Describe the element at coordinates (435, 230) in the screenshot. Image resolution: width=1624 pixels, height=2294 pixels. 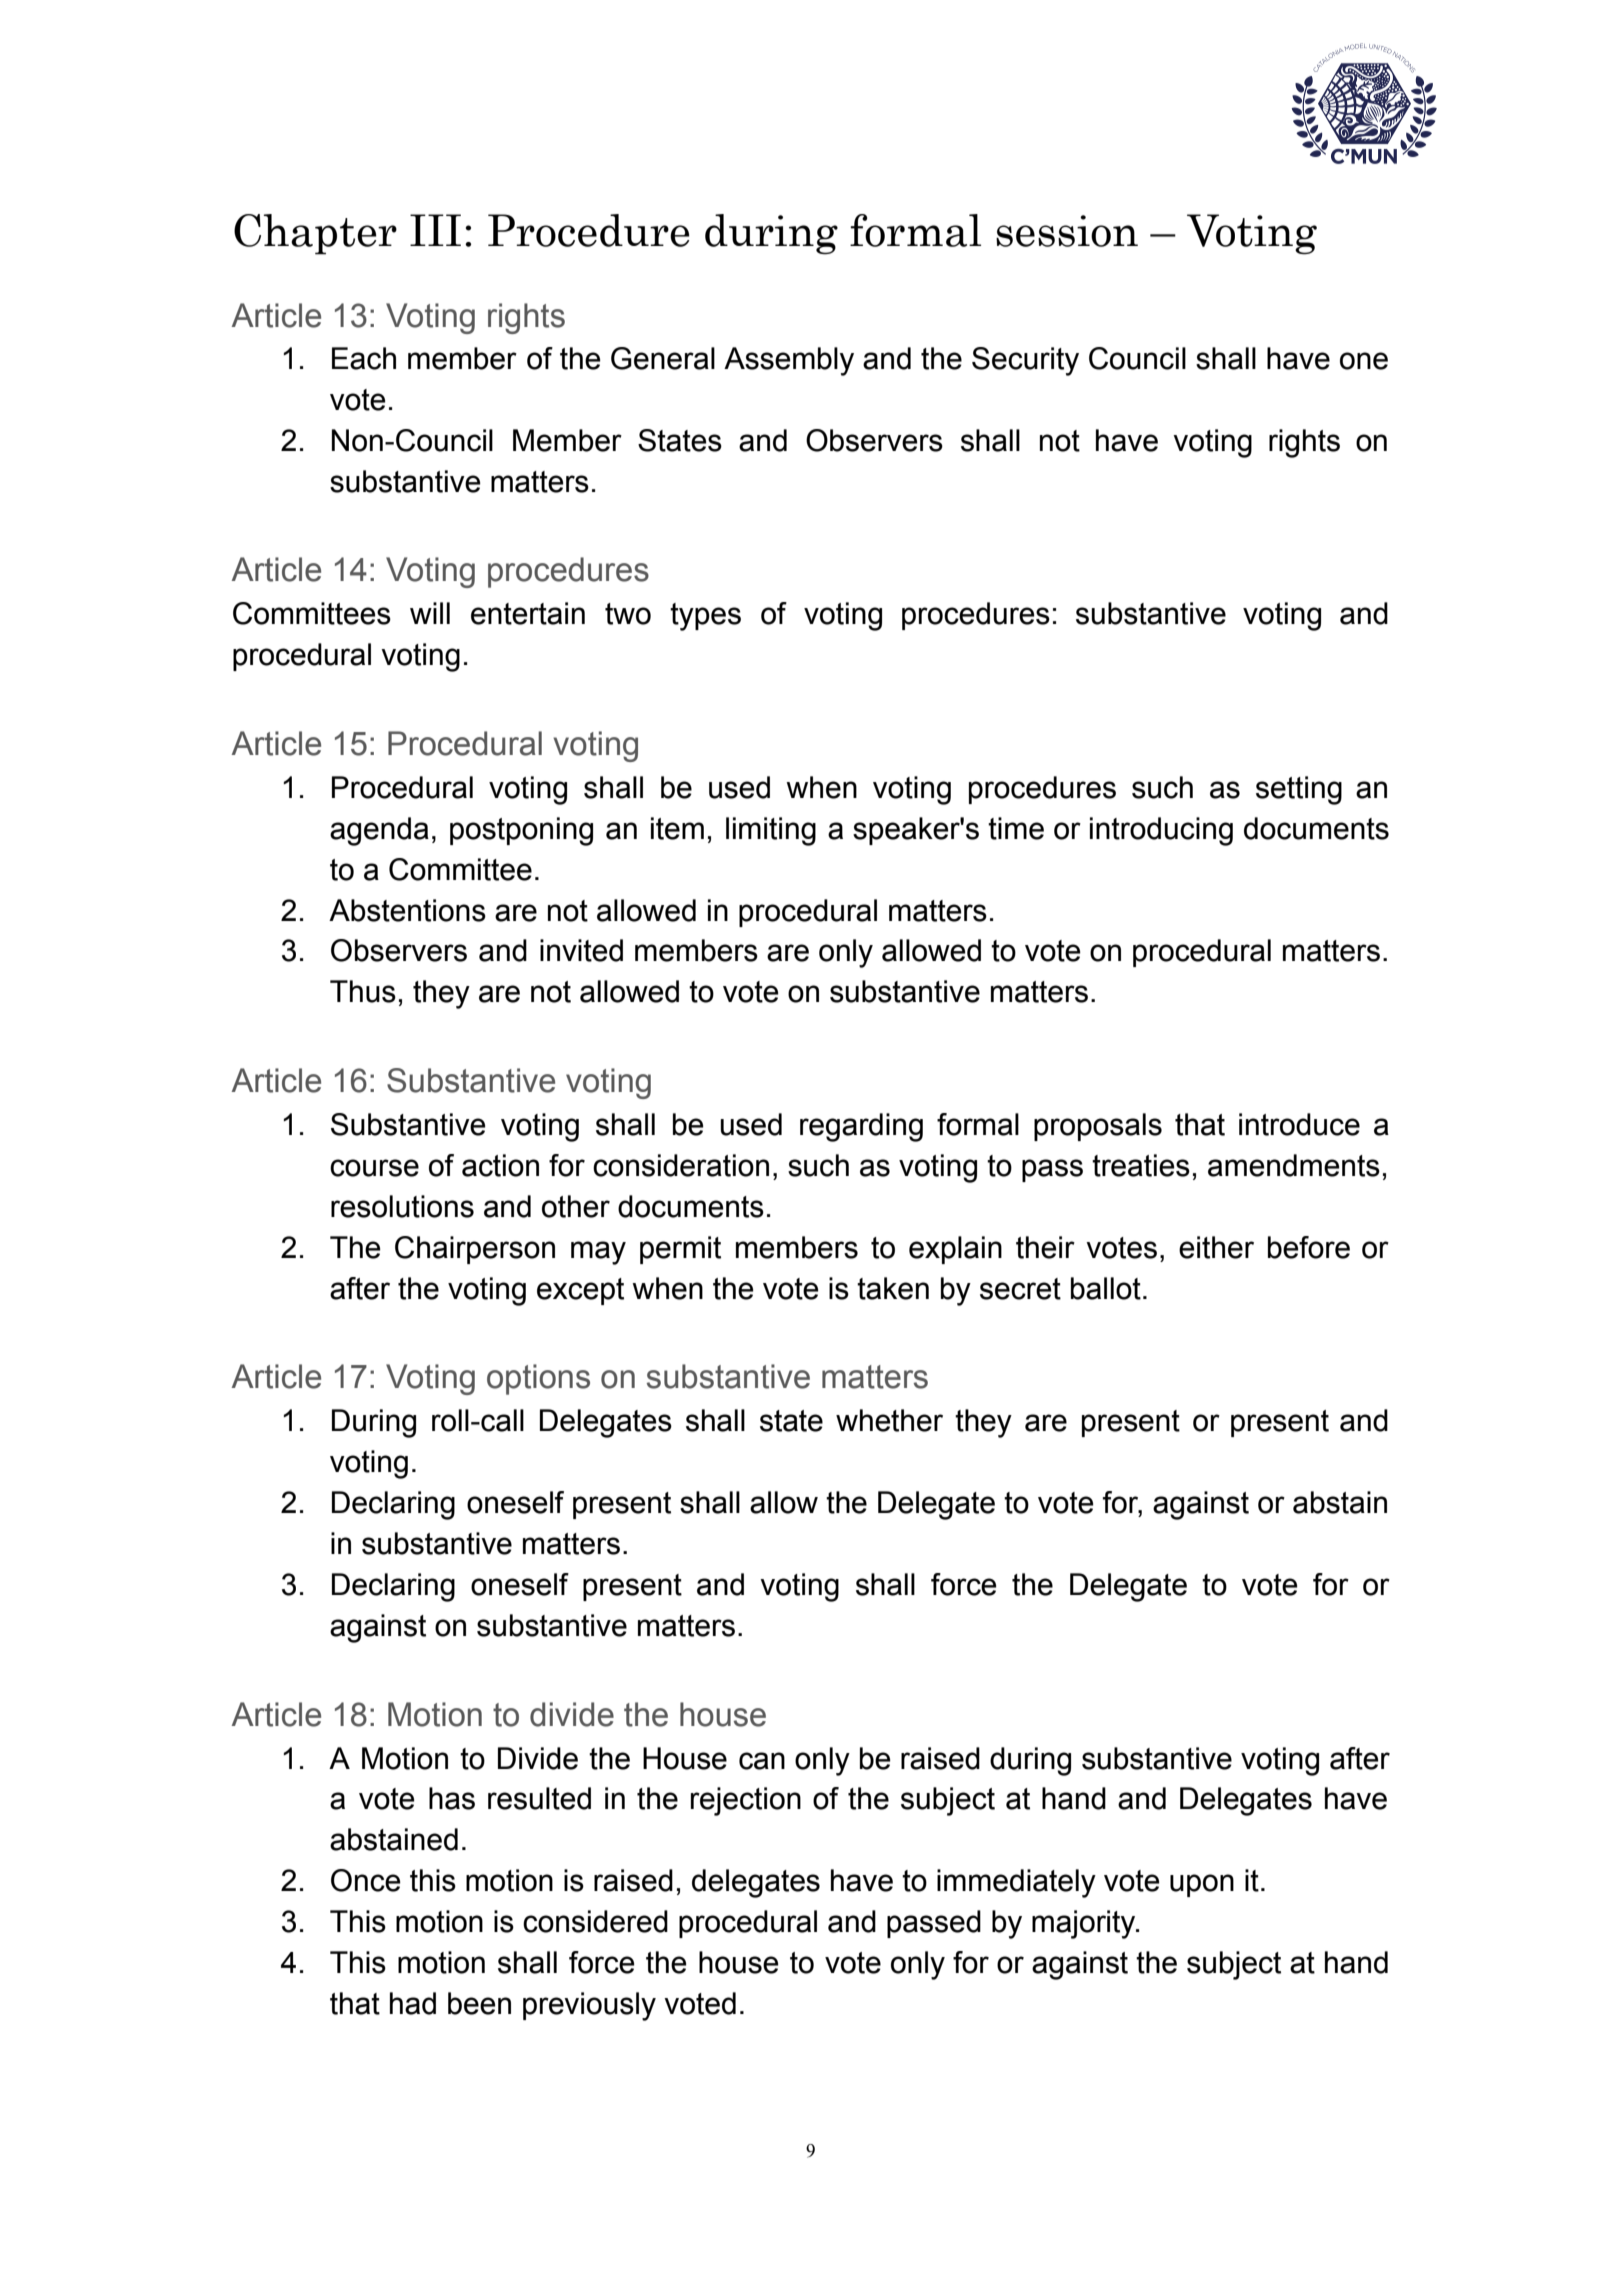
I see `III` at that location.
